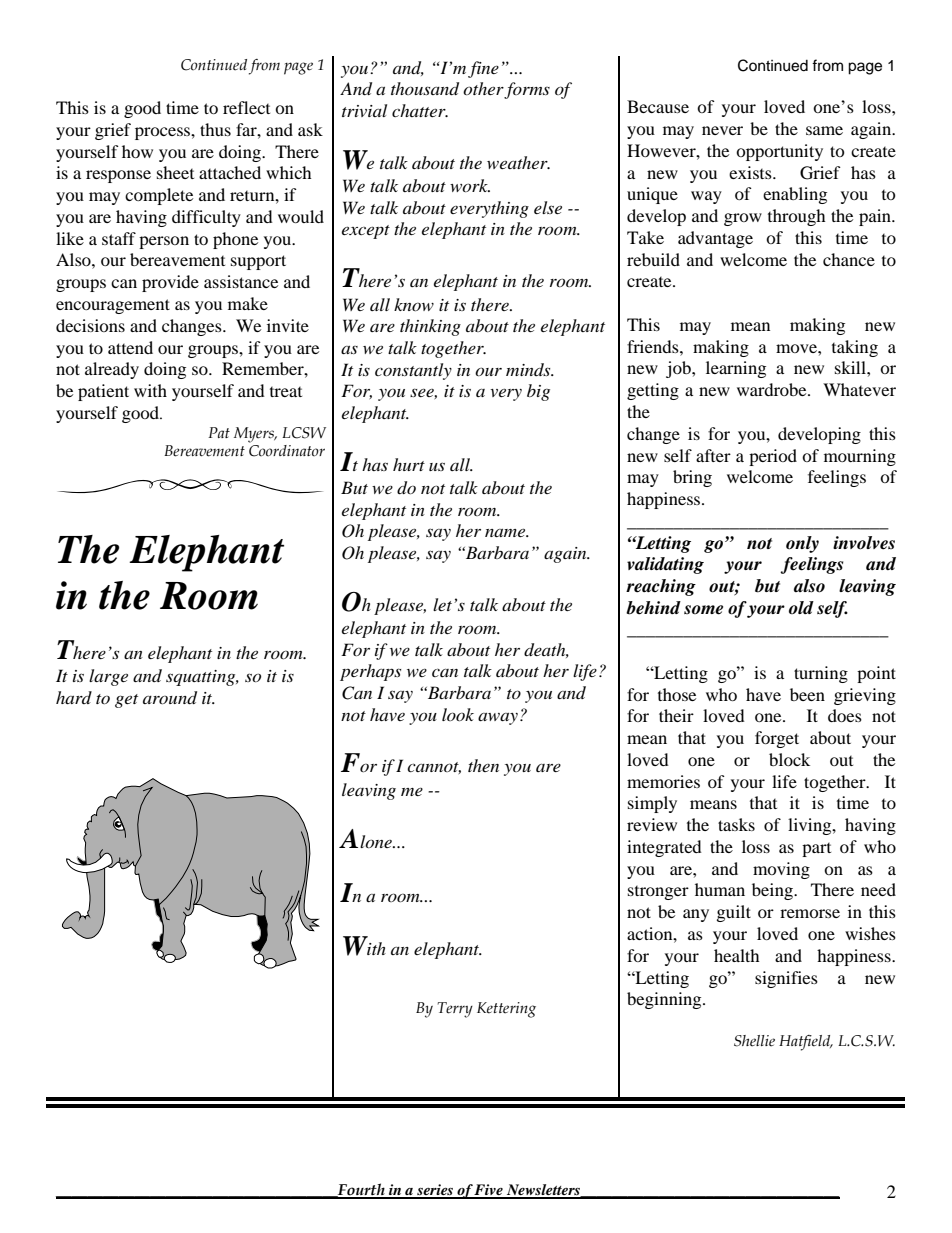 The image size is (952, 1233). I want to click on around, so click(170, 698).
